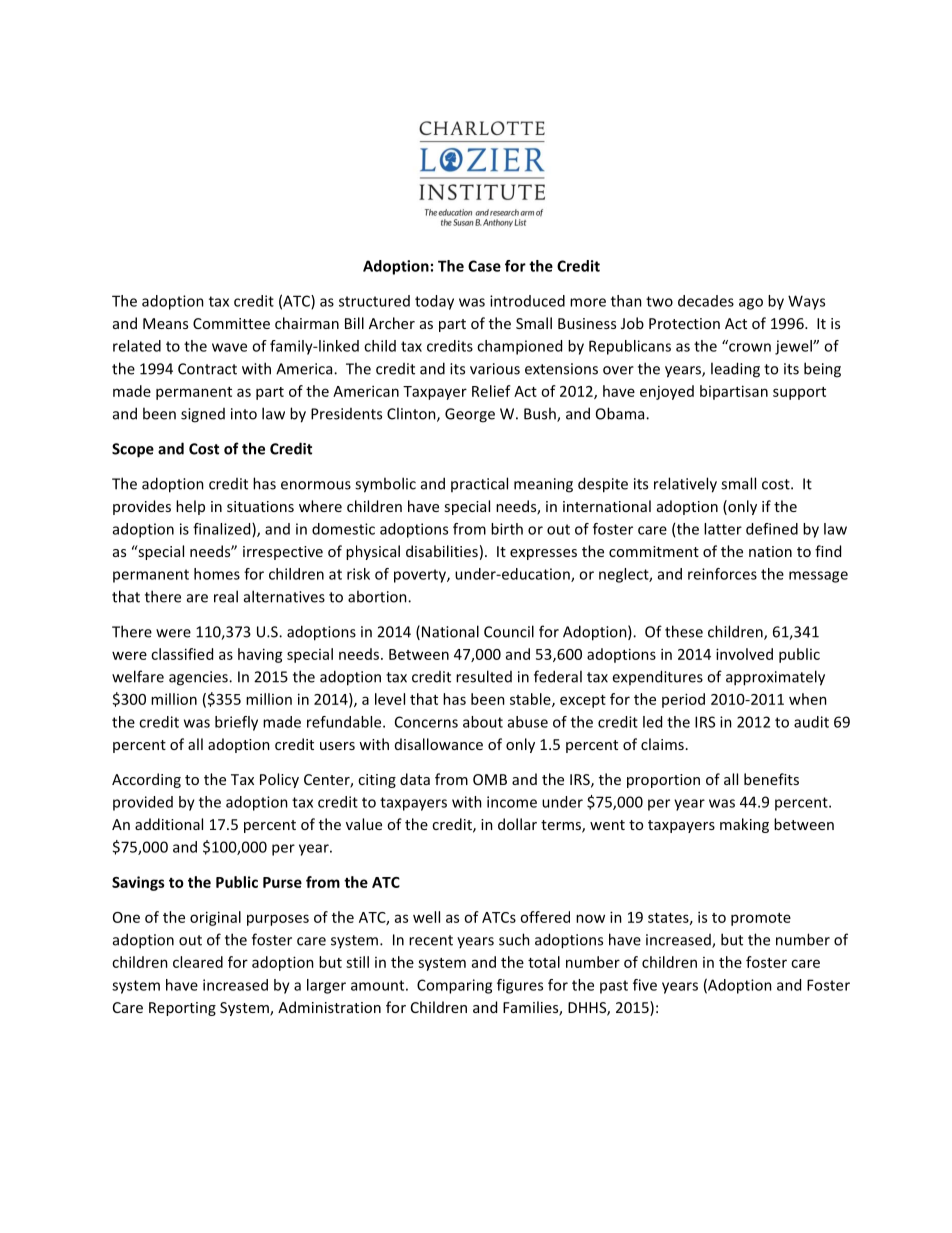  I want to click on George, so click(470, 415).
